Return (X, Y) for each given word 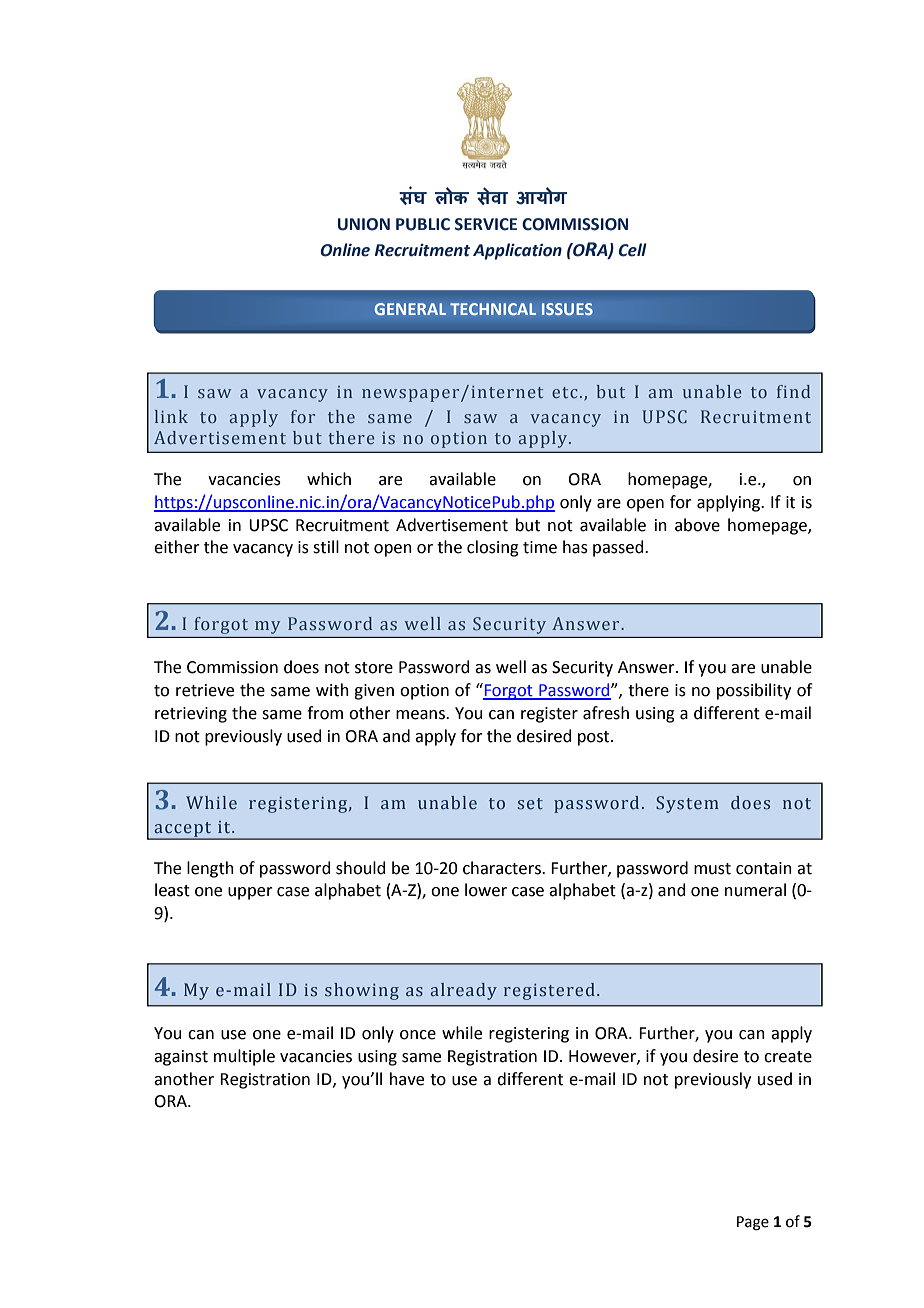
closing (493, 548)
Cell (633, 250)
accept (183, 830)
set (530, 804)
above (697, 525)
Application (517, 251)
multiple (244, 1057)
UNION (364, 224)
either (177, 547)
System (687, 804)
